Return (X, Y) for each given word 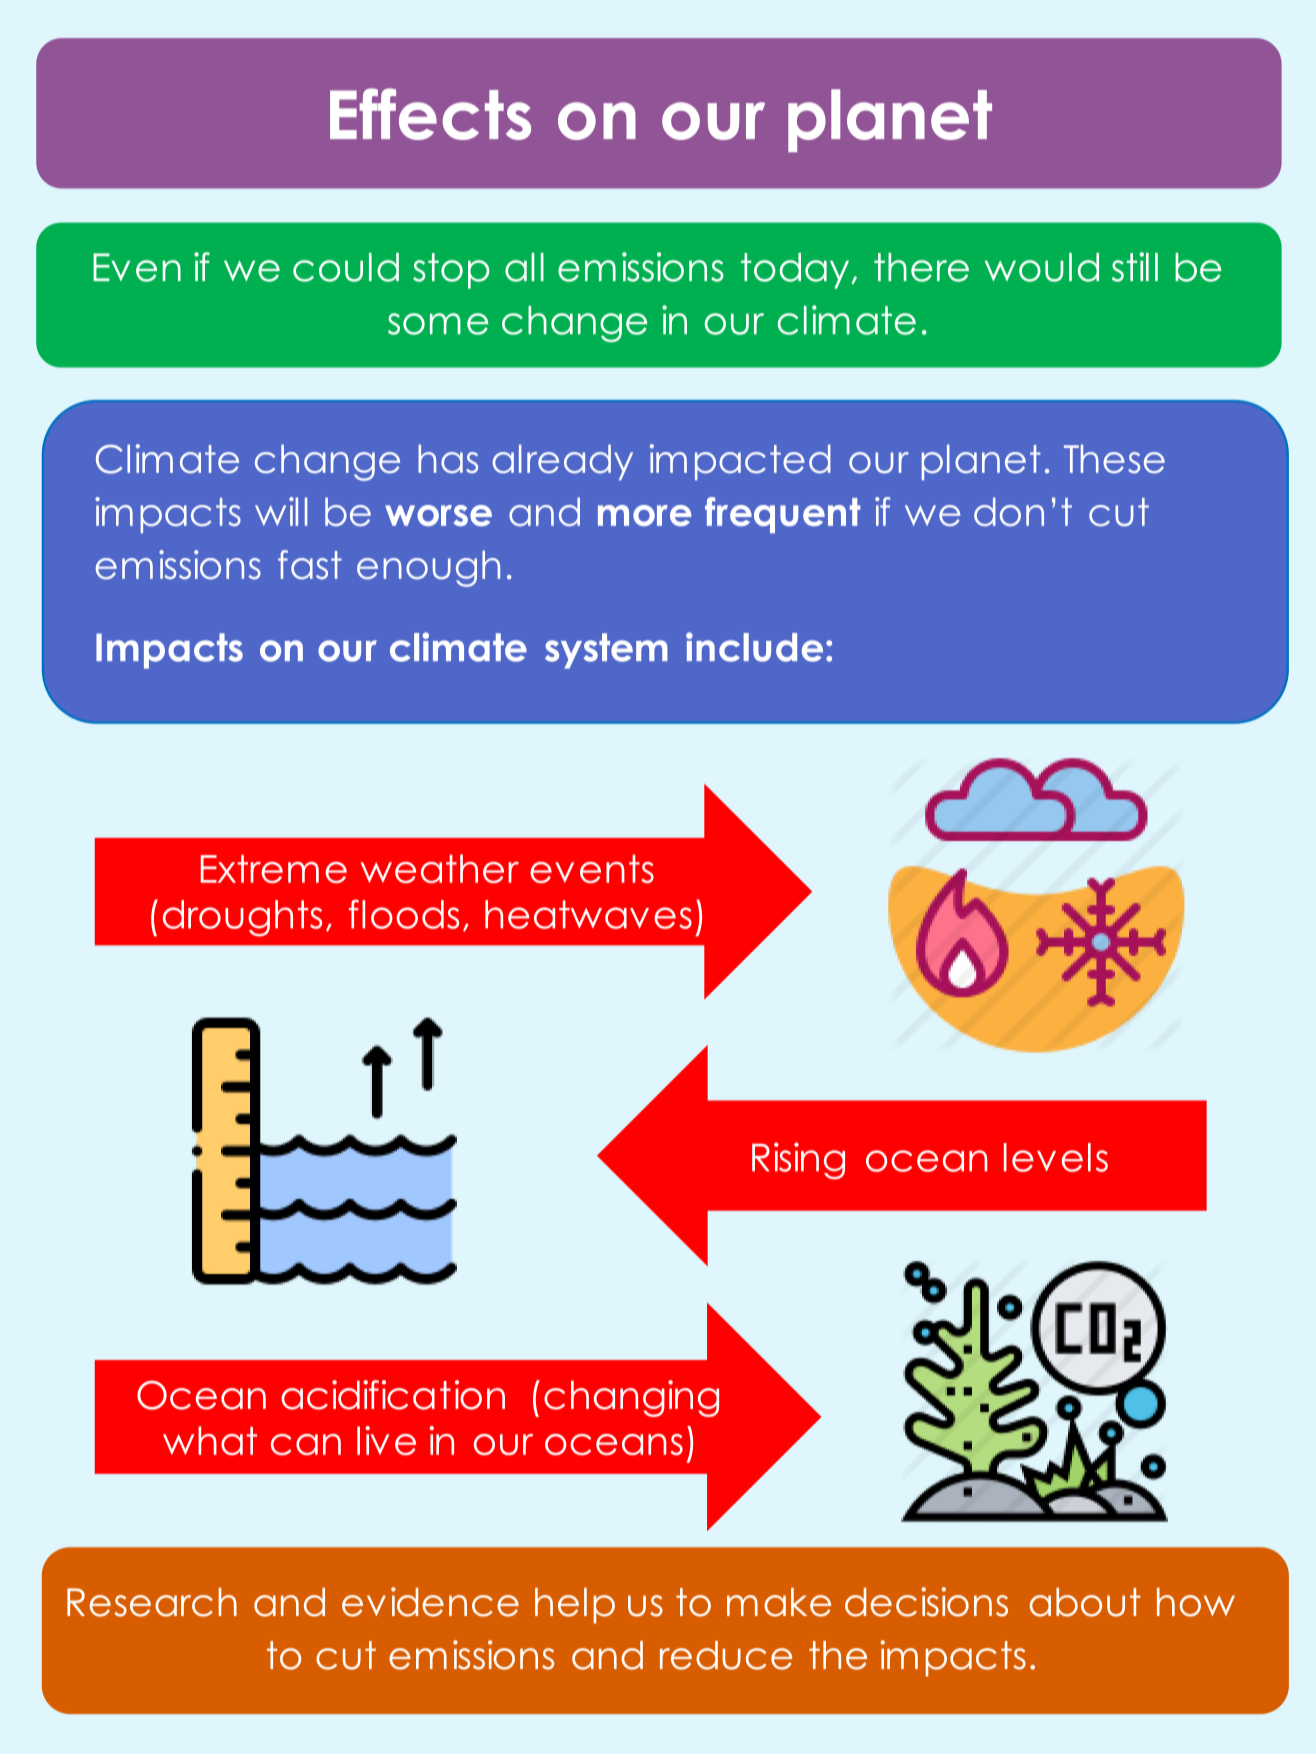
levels (1056, 1157)
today (796, 271)
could (346, 267)
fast (310, 565)
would (1042, 267)
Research (152, 1602)
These (1114, 459)
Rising (798, 1161)
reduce (726, 1655)
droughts (242, 918)
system (606, 651)
